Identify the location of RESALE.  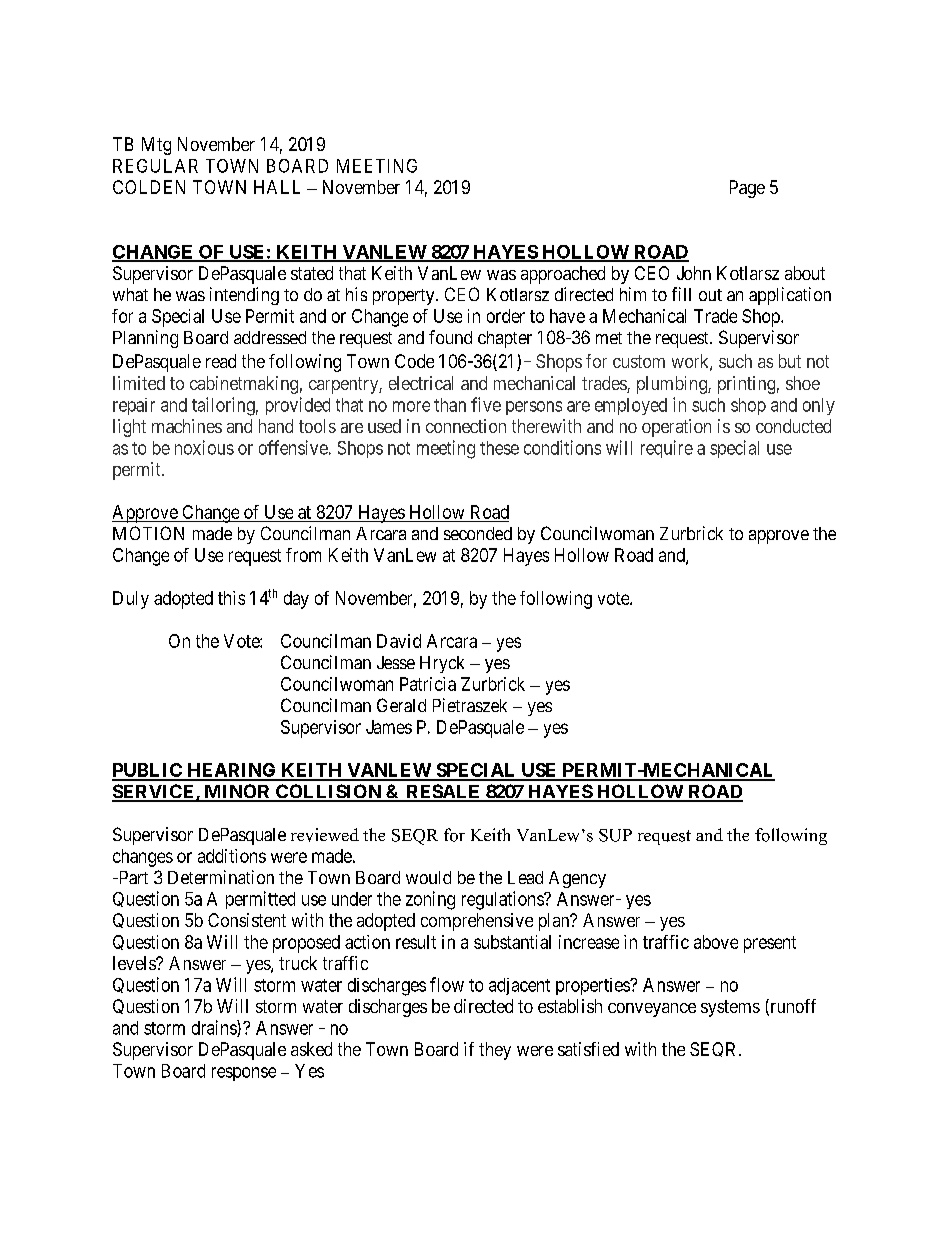
(443, 792).
